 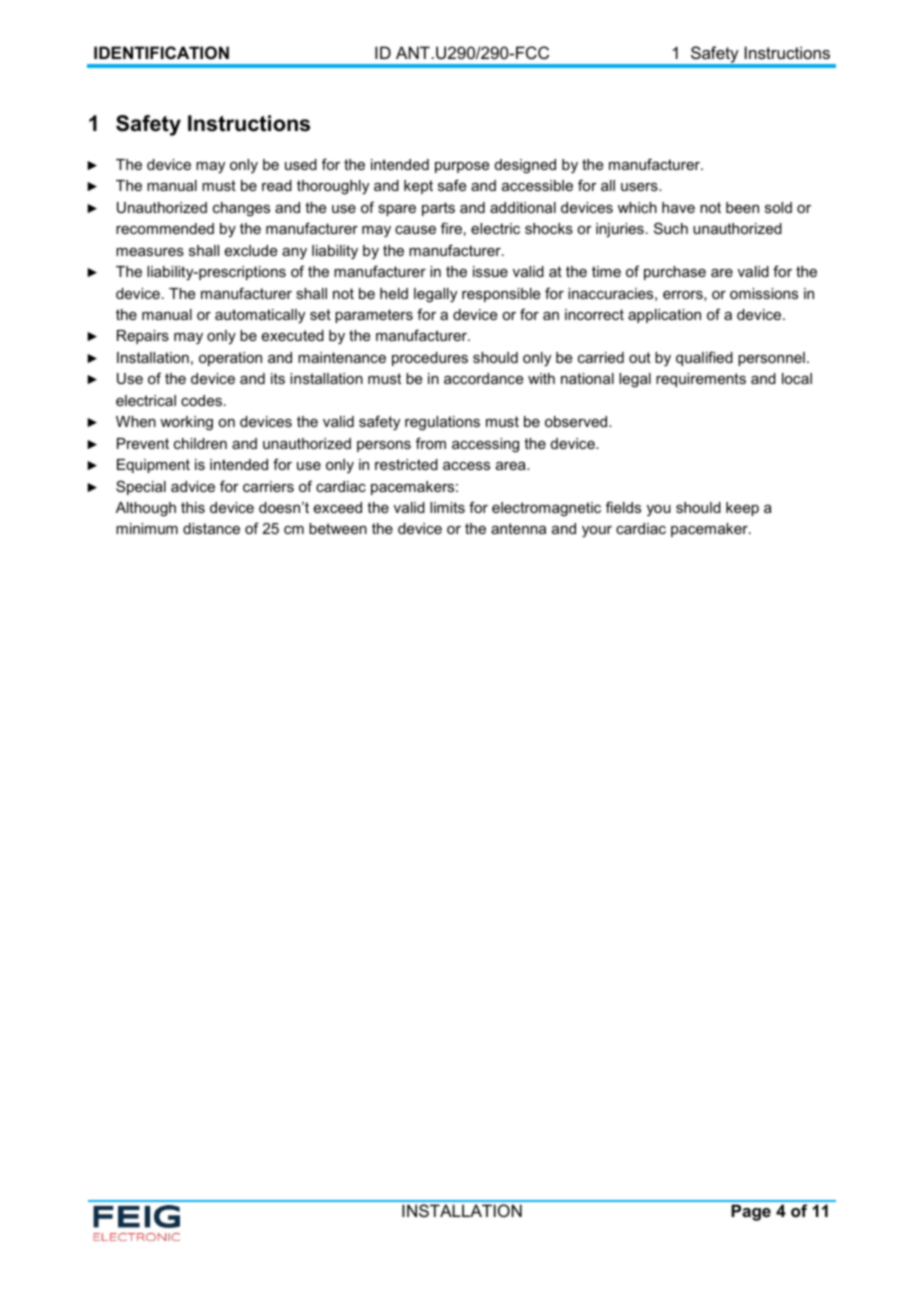 What do you see at coordinates (751, 1212) in the screenshot?
I see `Page` at bounding box center [751, 1212].
